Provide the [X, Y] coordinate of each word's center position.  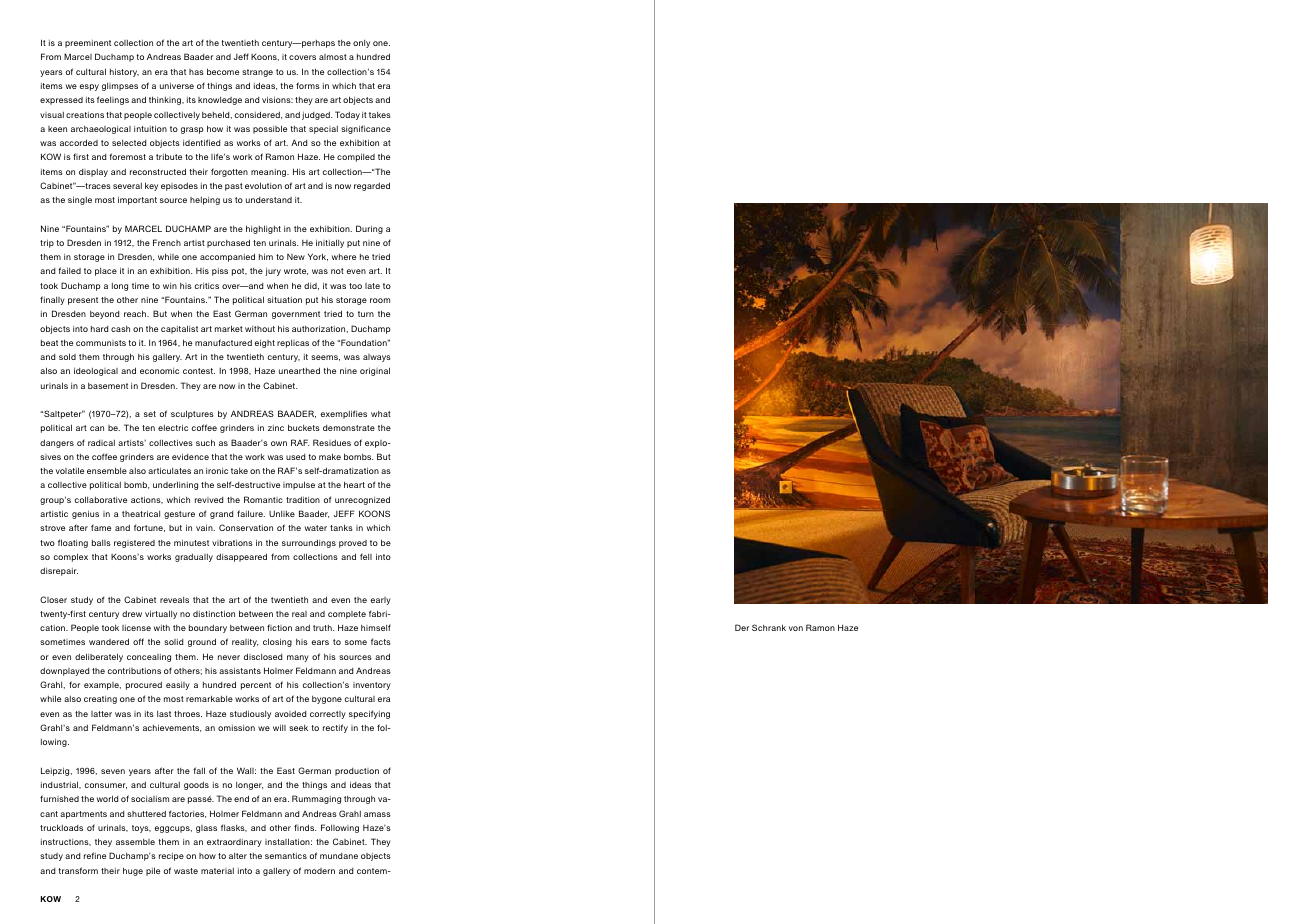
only [361, 44]
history [124, 72]
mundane [339, 856]
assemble [135, 842]
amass [377, 814]
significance [366, 129]
